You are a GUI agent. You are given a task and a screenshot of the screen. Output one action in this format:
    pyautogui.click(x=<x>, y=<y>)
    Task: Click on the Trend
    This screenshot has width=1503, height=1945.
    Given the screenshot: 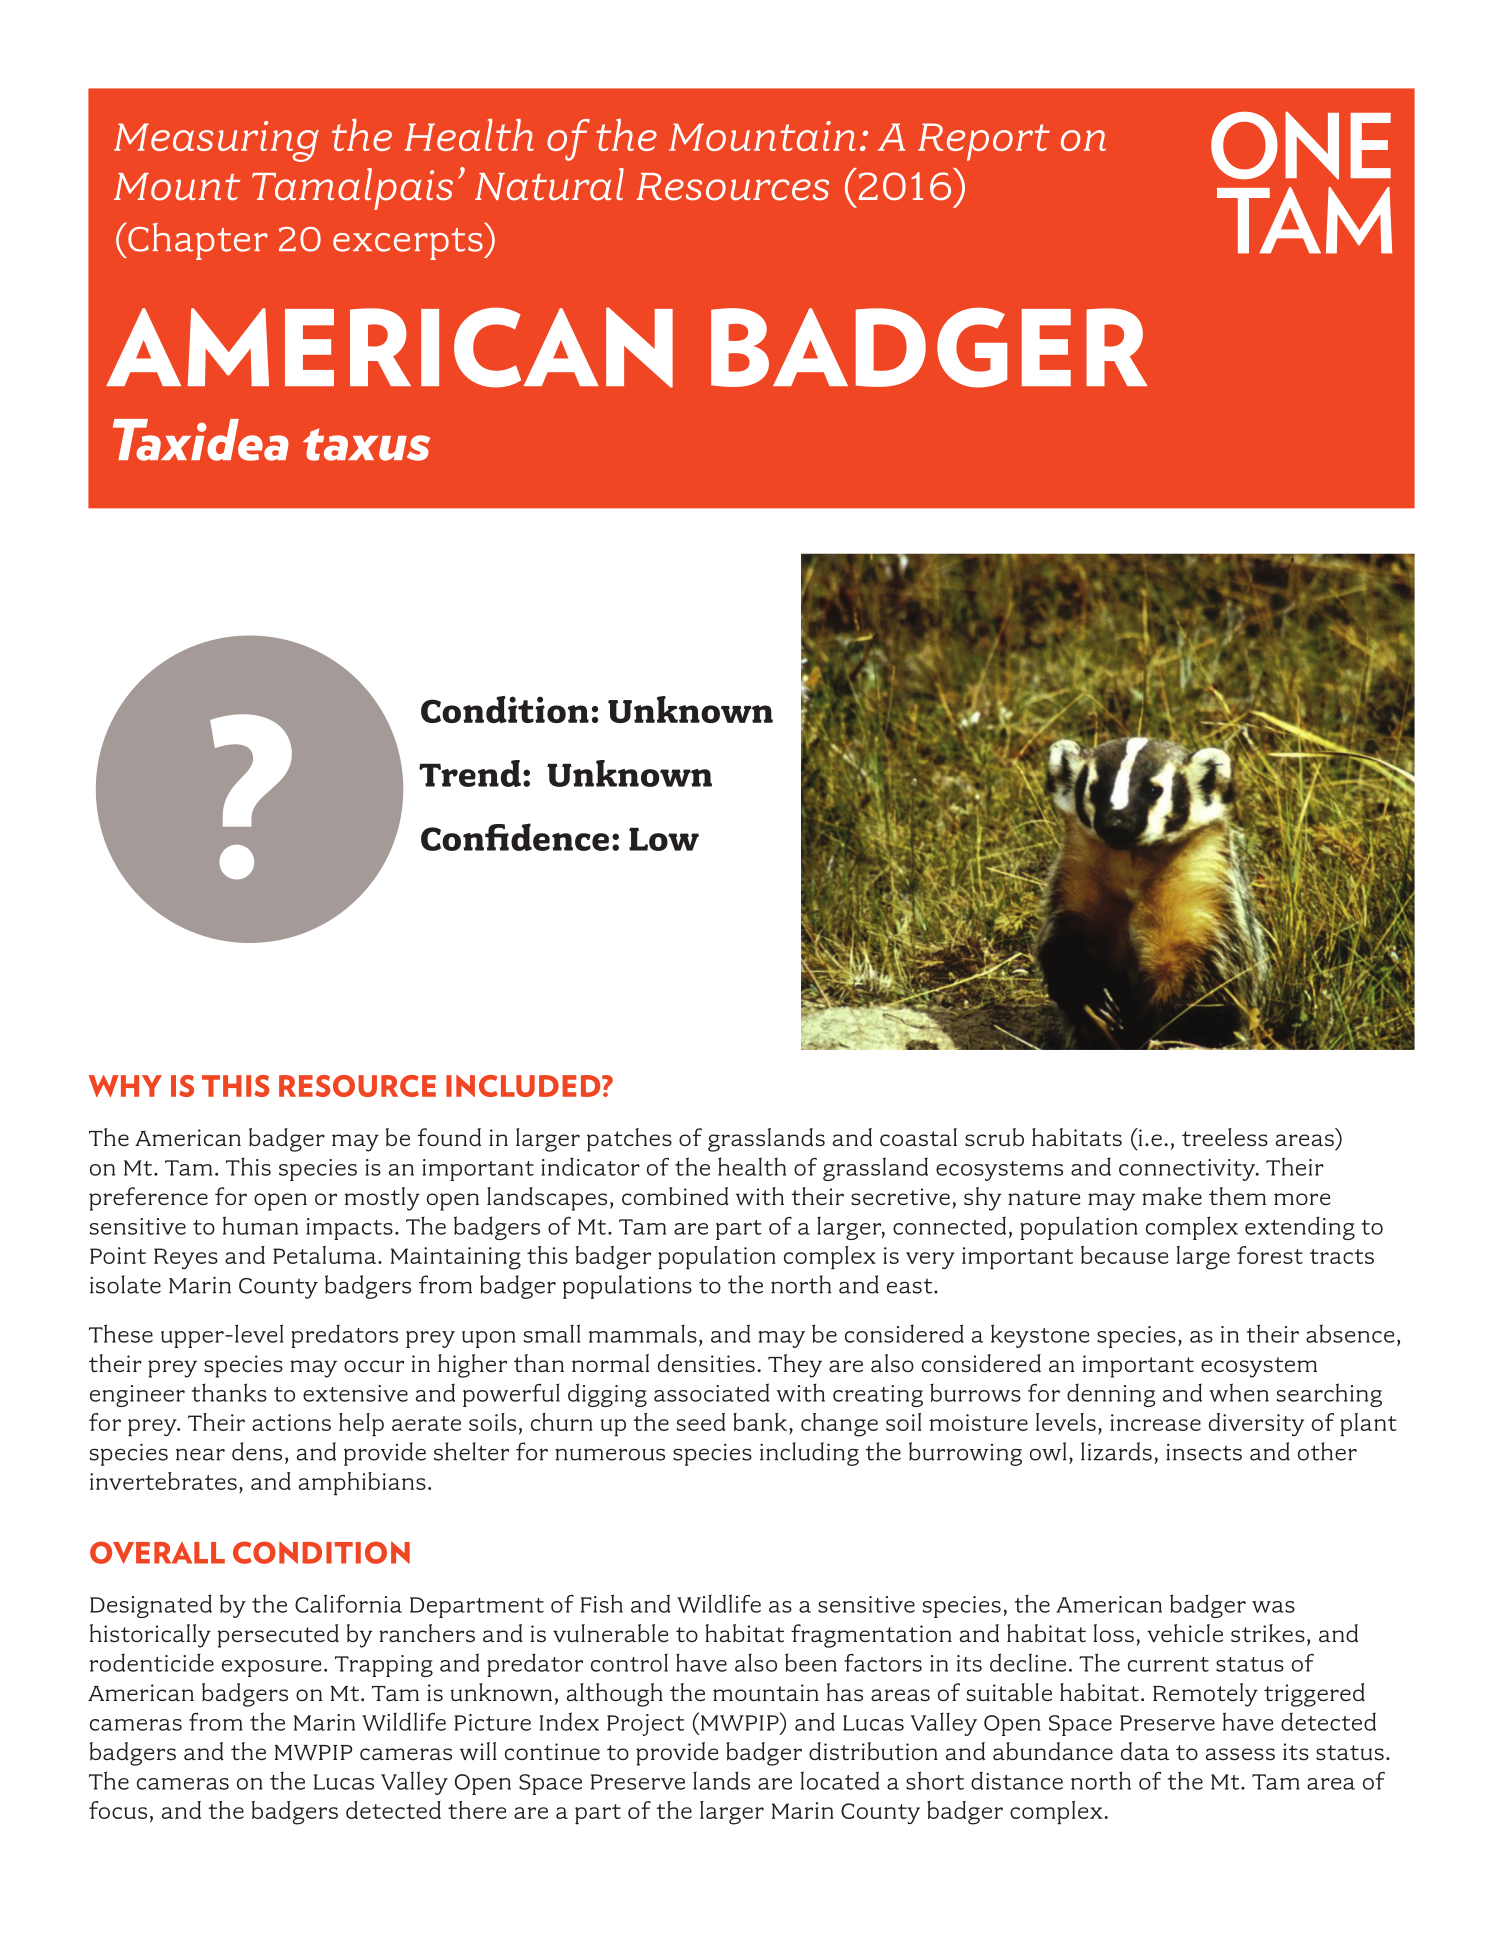 What is the action you would take?
    pyautogui.click(x=470, y=773)
